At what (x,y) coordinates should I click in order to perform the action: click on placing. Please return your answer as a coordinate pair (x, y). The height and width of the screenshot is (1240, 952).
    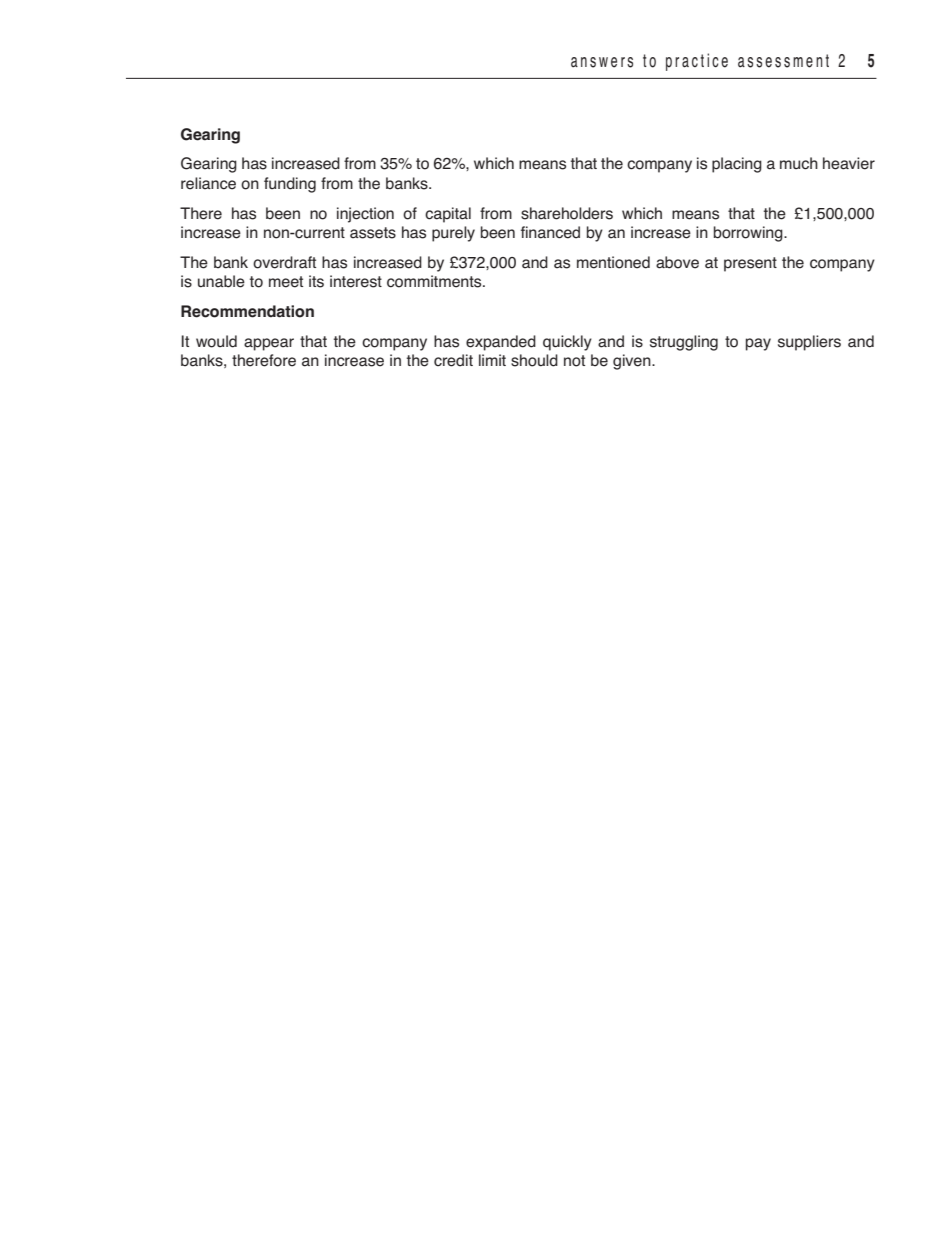
    Looking at the image, I should click on (737, 165).
